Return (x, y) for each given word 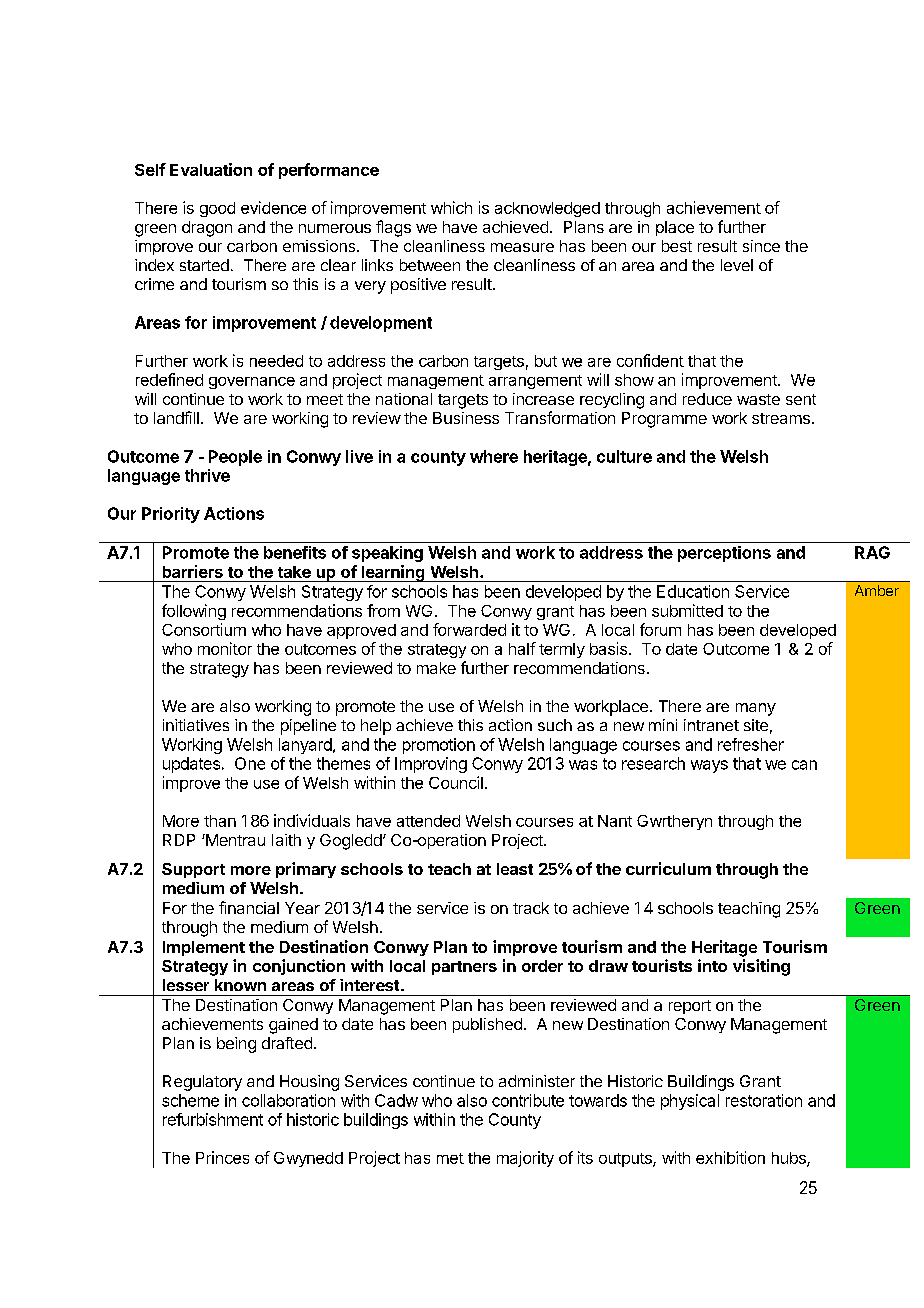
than (220, 821)
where (494, 456)
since (761, 246)
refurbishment (213, 1119)
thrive (207, 475)
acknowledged (547, 209)
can (804, 765)
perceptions (724, 554)
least (515, 869)
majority (525, 1159)
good (217, 209)
